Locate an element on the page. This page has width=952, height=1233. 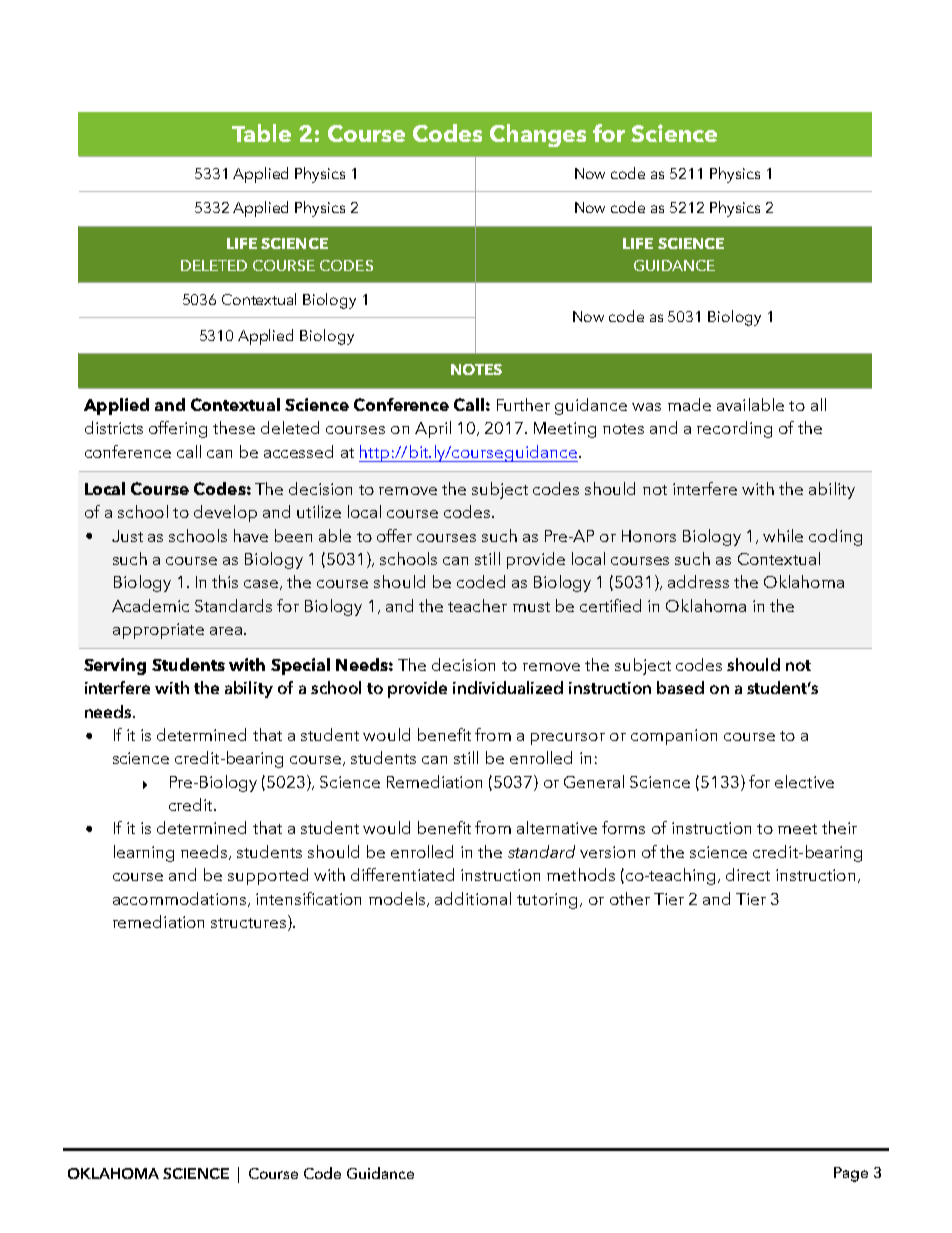
individualized is located at coordinates (508, 687).
